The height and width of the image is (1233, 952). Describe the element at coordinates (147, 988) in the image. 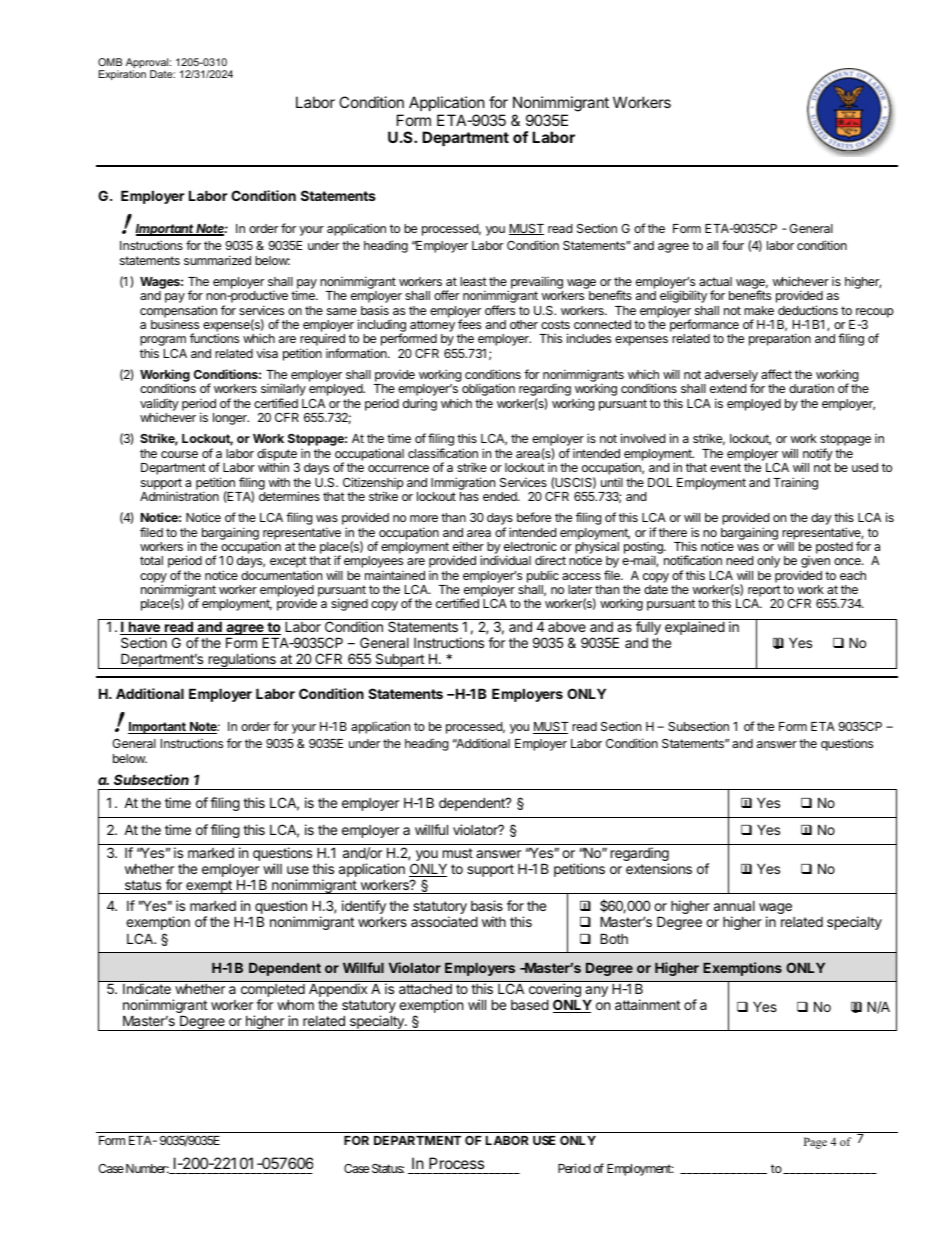

I see `Indicate` at that location.
